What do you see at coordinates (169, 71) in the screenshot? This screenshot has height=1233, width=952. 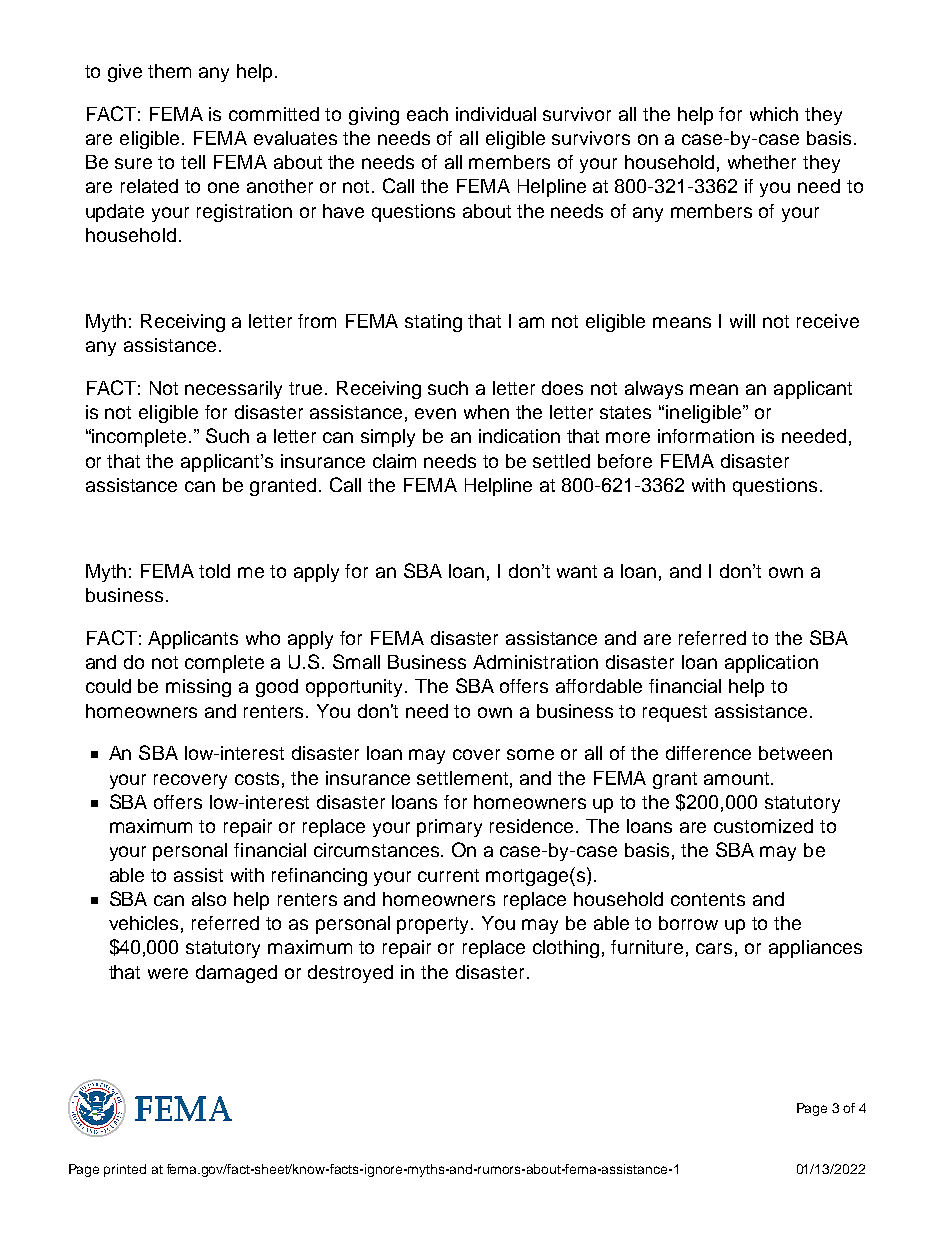 I see `them` at bounding box center [169, 71].
